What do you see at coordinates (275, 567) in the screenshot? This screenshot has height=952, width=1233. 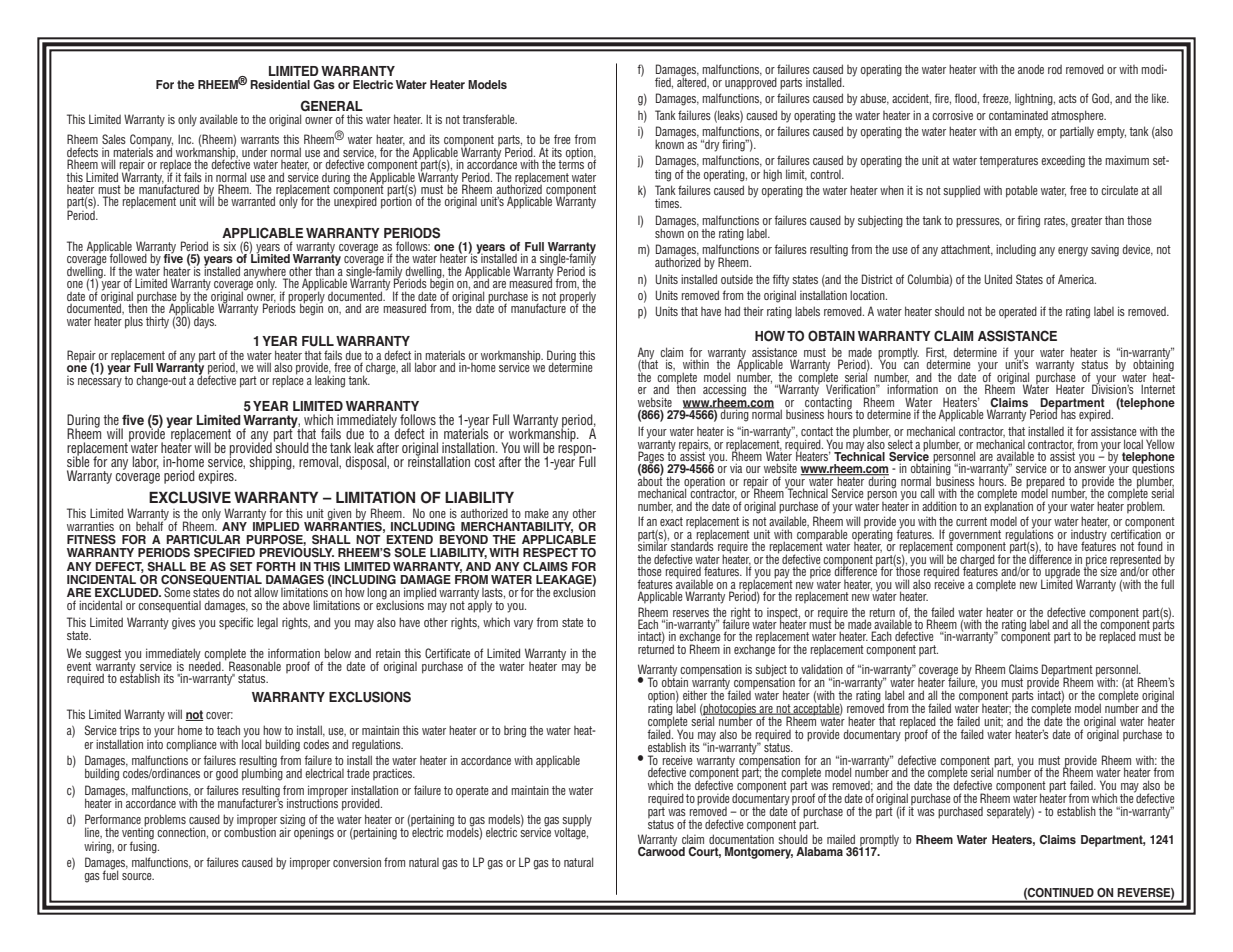 I see `FORTH` at bounding box center [275, 567].
